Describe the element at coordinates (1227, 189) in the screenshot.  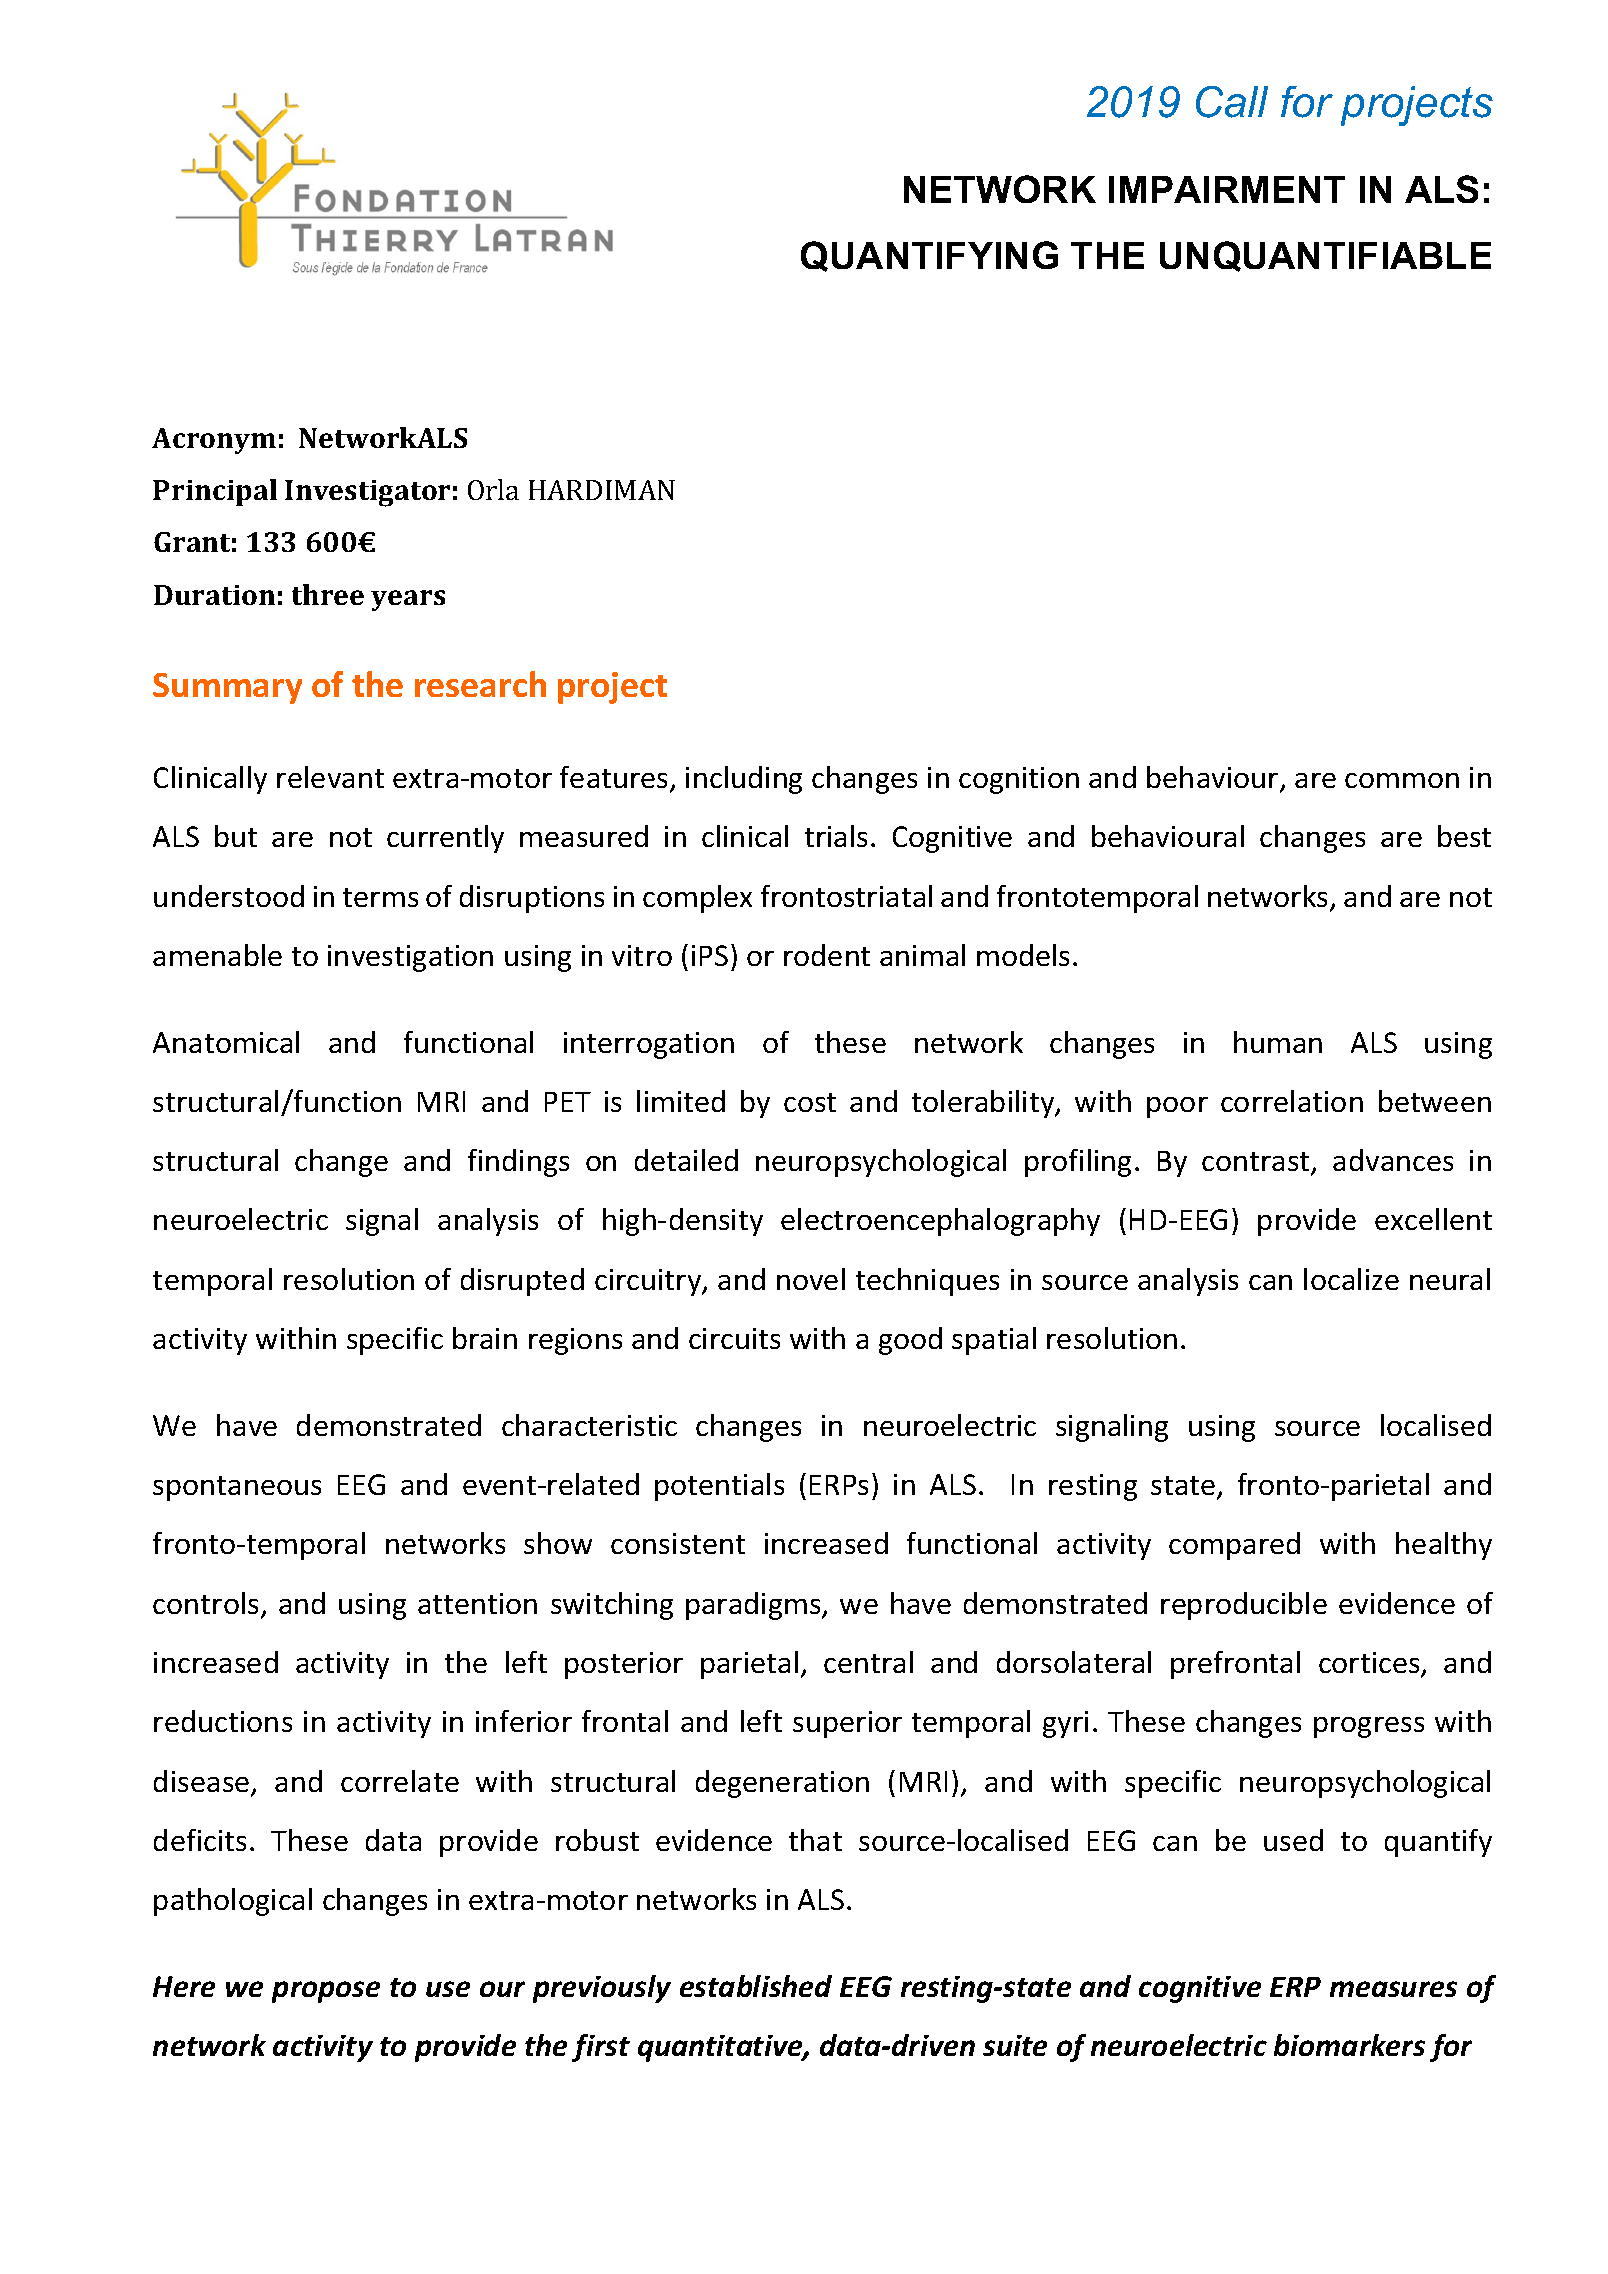
I see `IMPAIRMENT` at that location.
